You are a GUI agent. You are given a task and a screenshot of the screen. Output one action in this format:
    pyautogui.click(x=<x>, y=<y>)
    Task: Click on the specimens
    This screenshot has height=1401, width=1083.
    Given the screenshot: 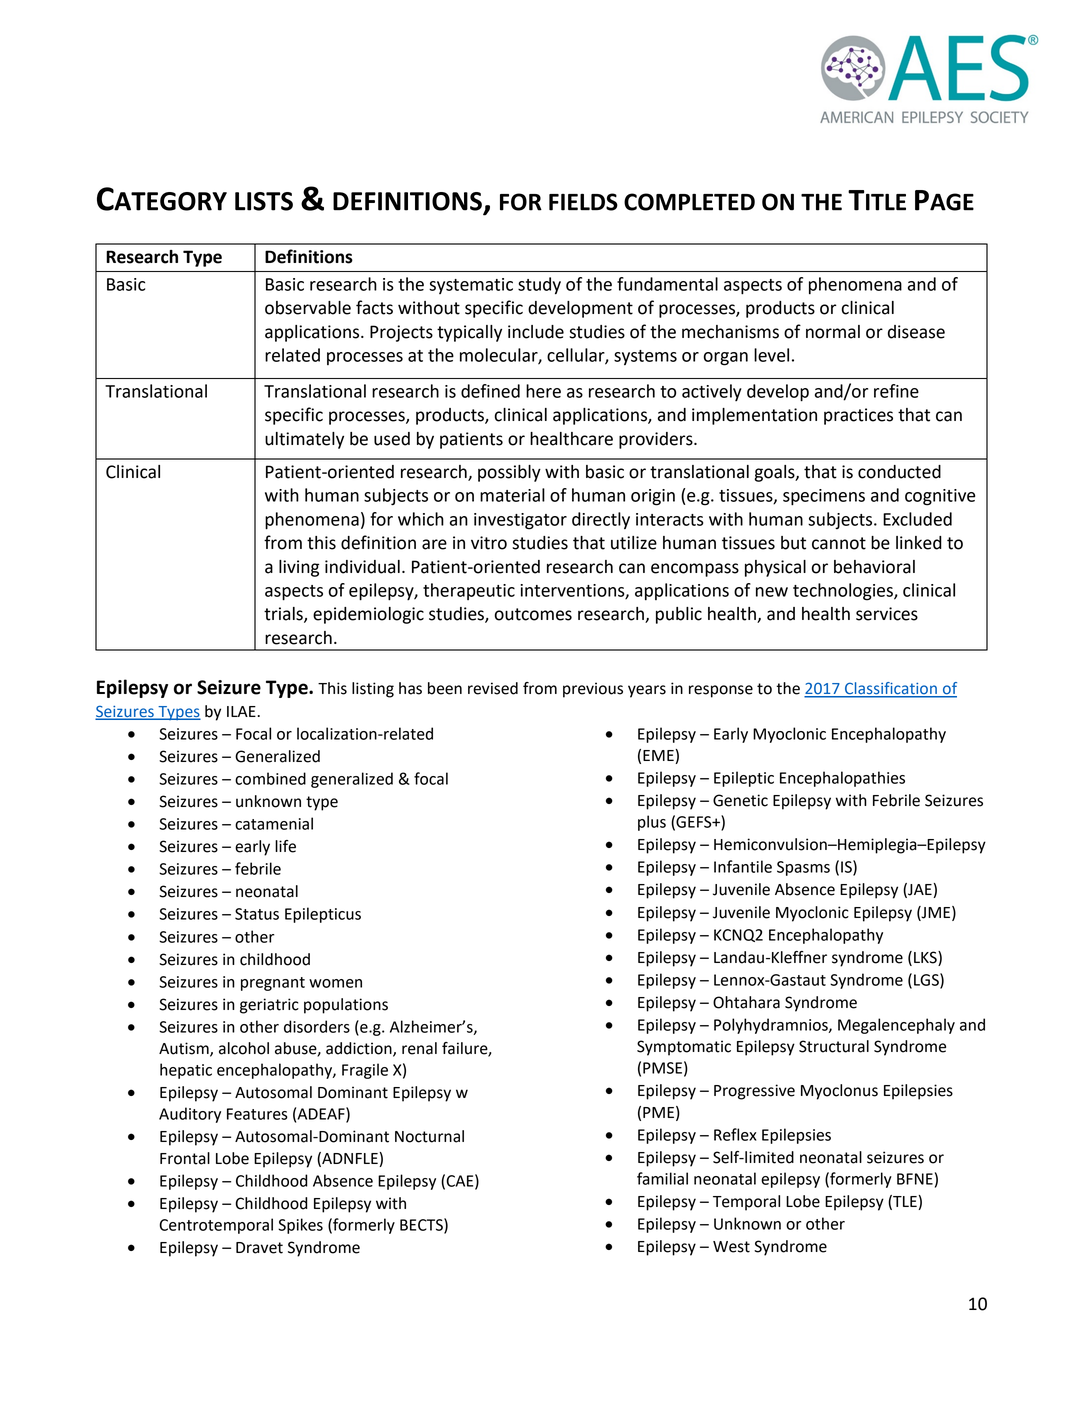 What is the action you would take?
    pyautogui.click(x=824, y=497)
